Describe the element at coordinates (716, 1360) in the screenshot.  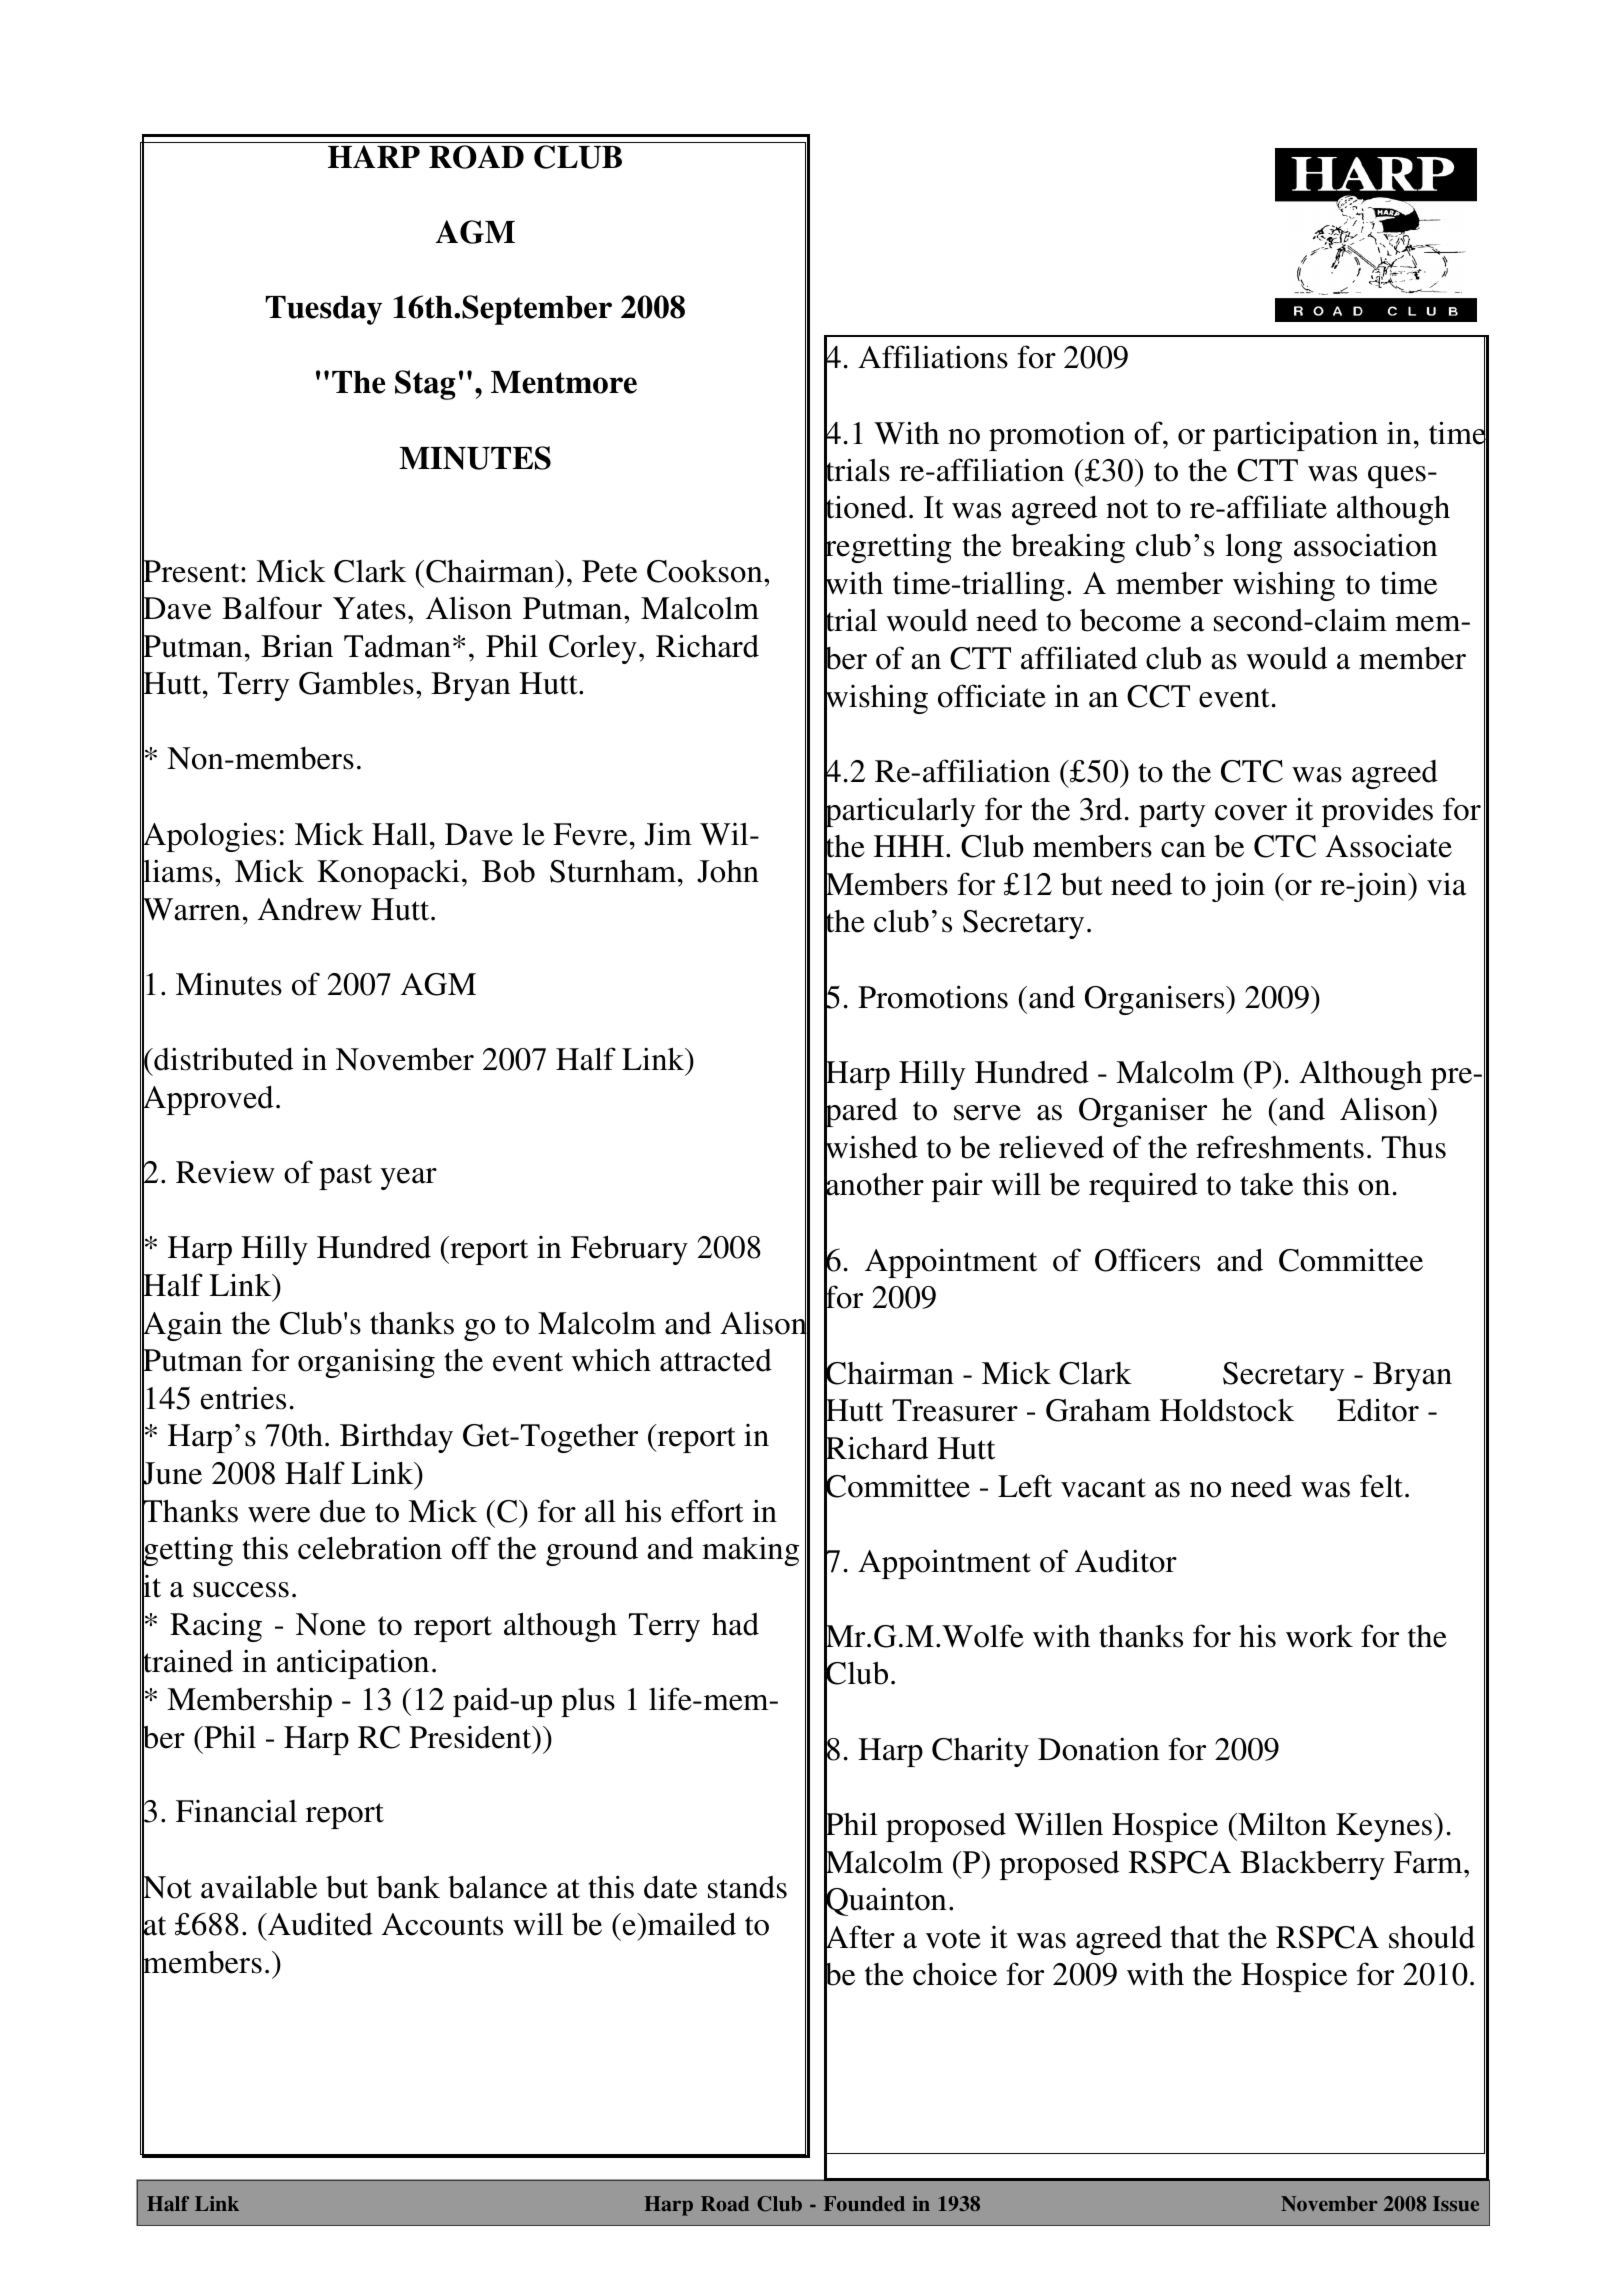
I see `attracted` at that location.
